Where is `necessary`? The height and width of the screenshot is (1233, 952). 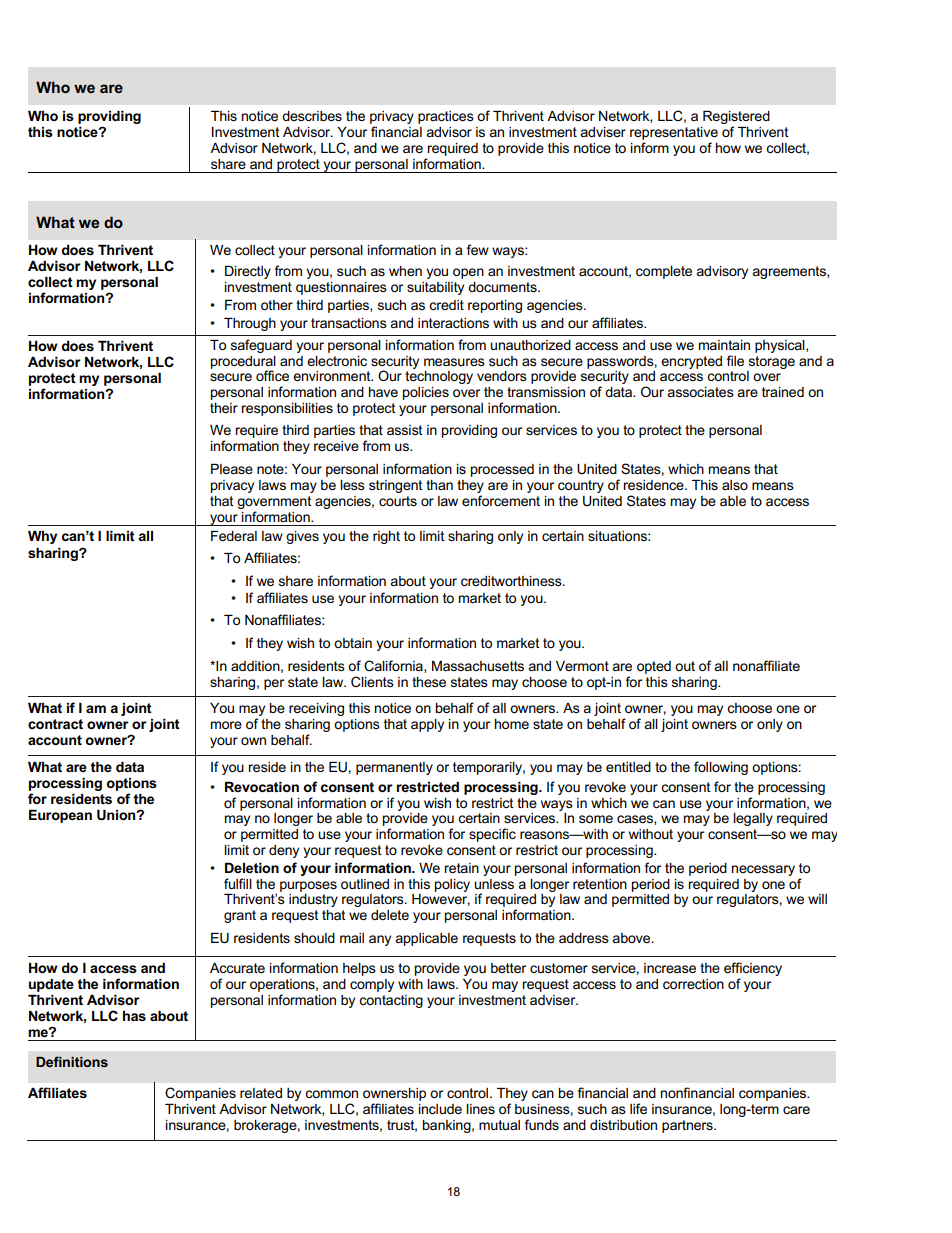
necessary is located at coordinates (763, 870).
